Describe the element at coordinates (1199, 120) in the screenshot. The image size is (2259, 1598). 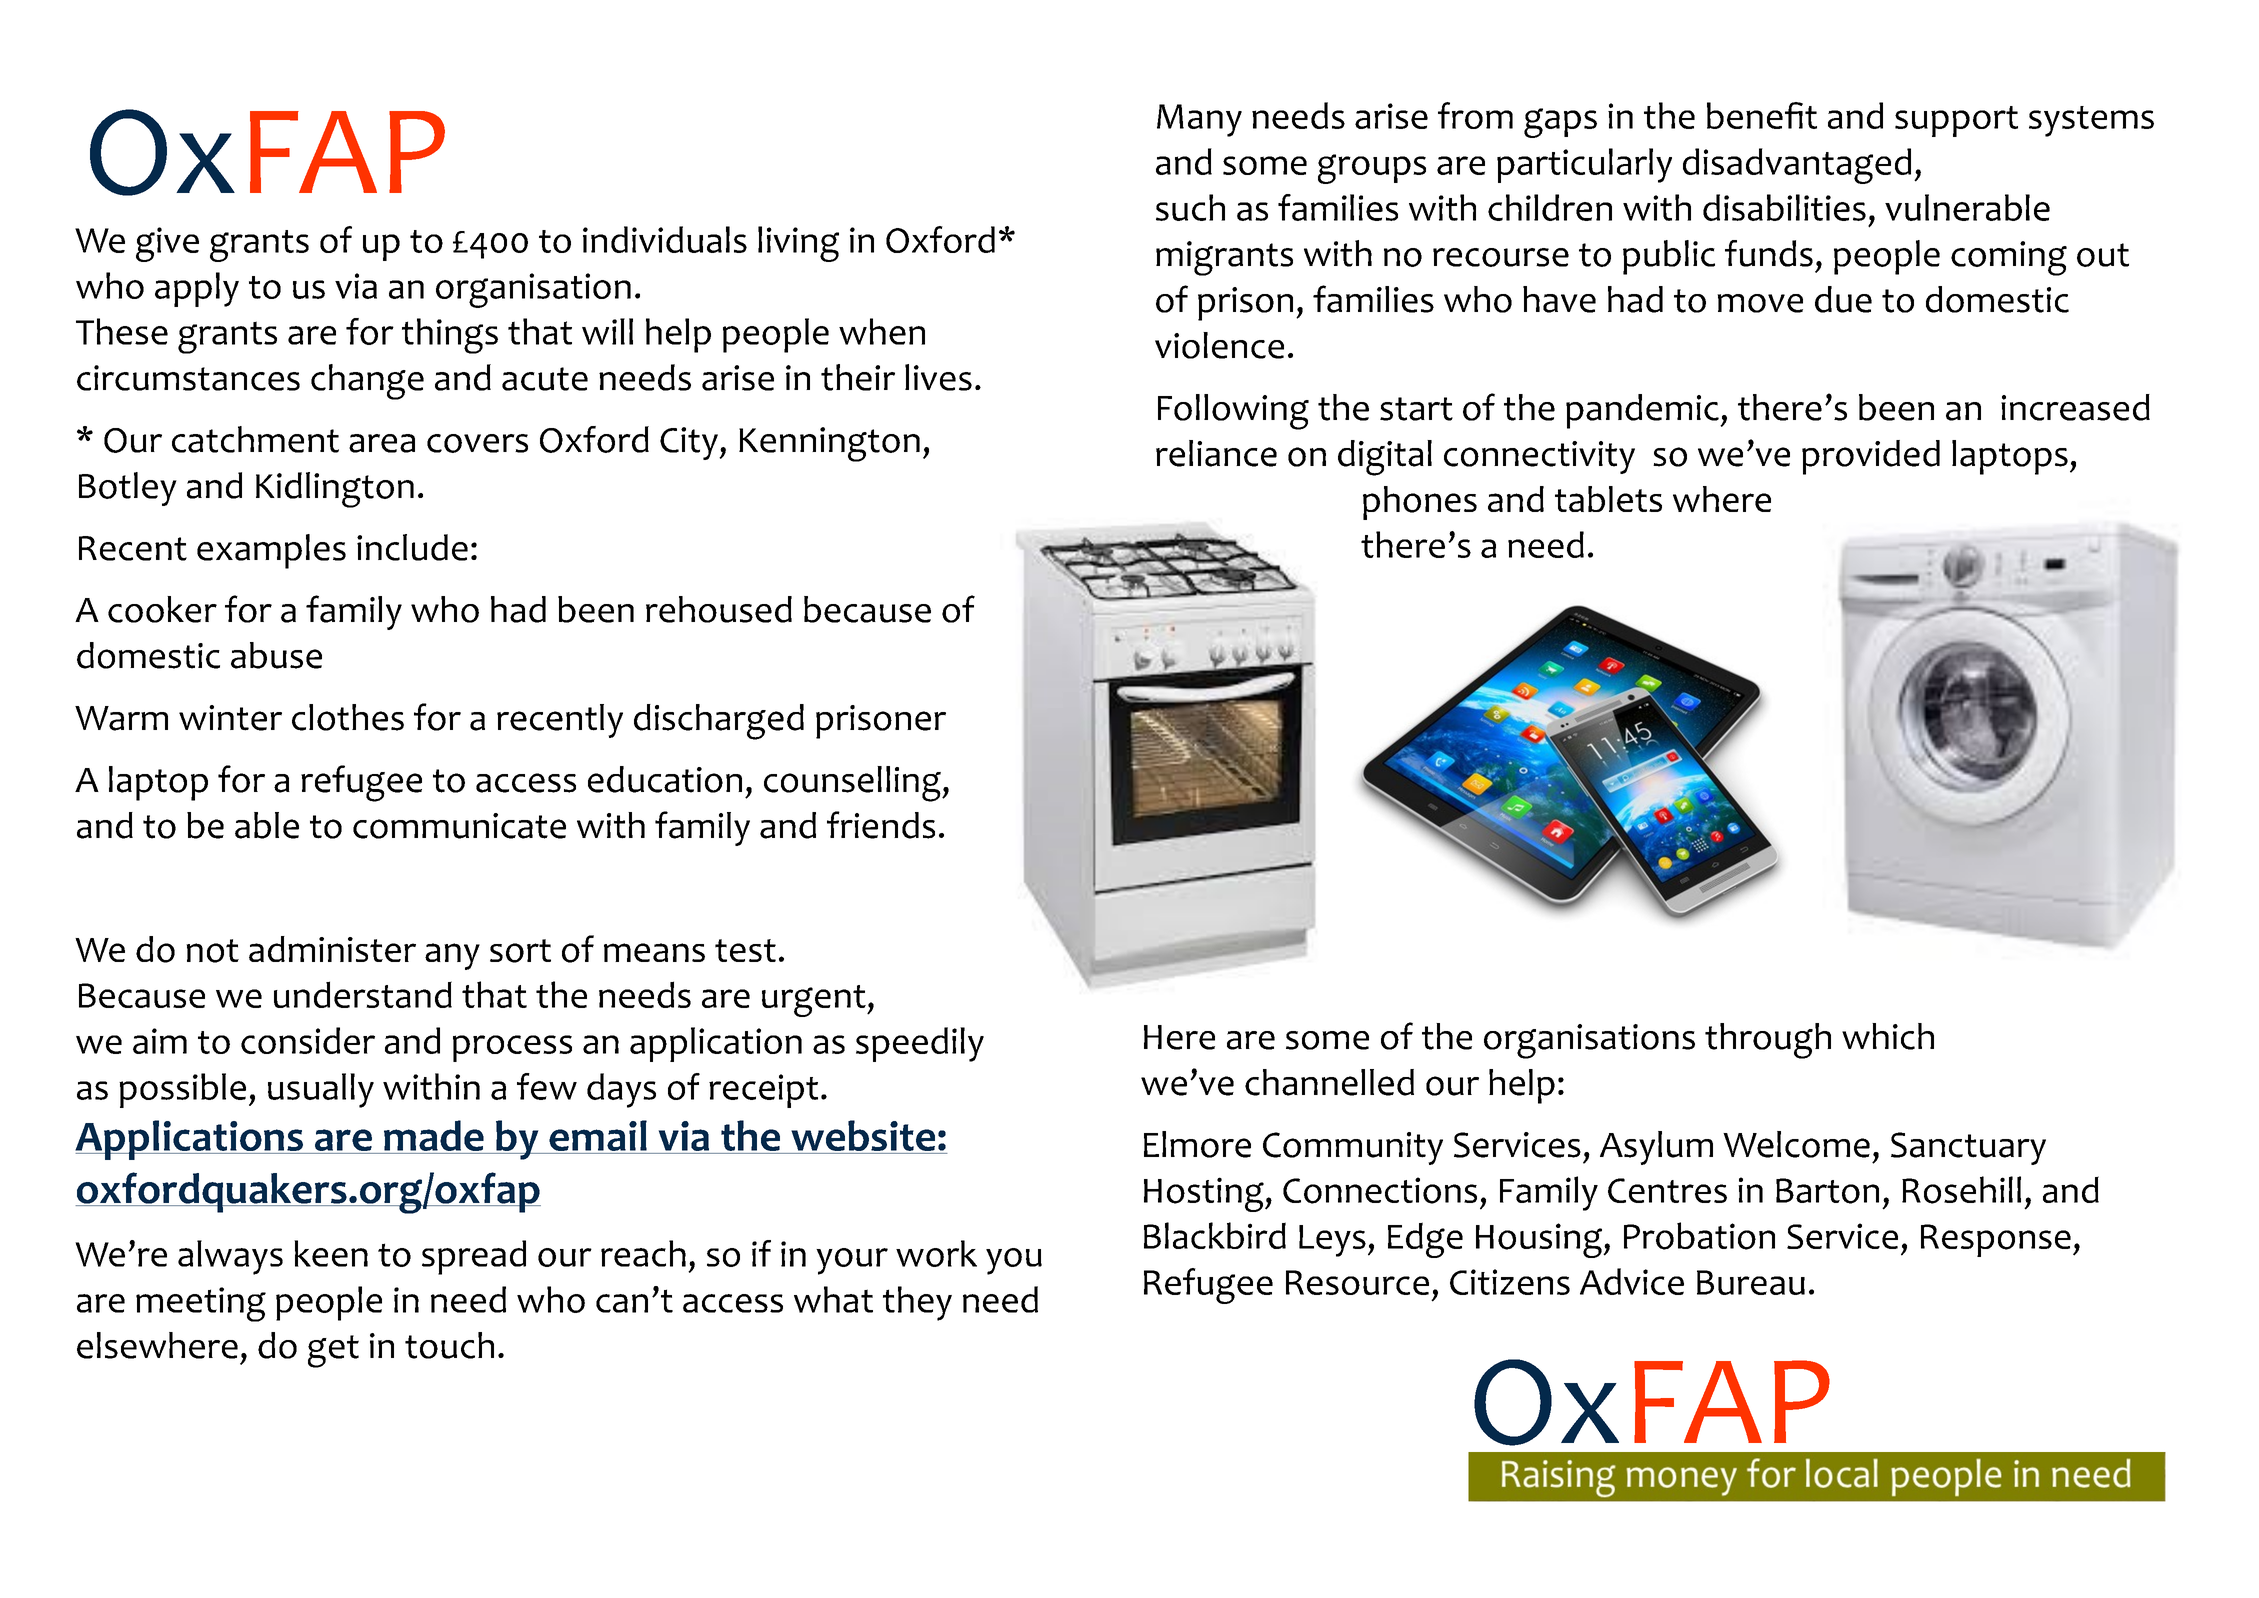
I see `Many` at that location.
